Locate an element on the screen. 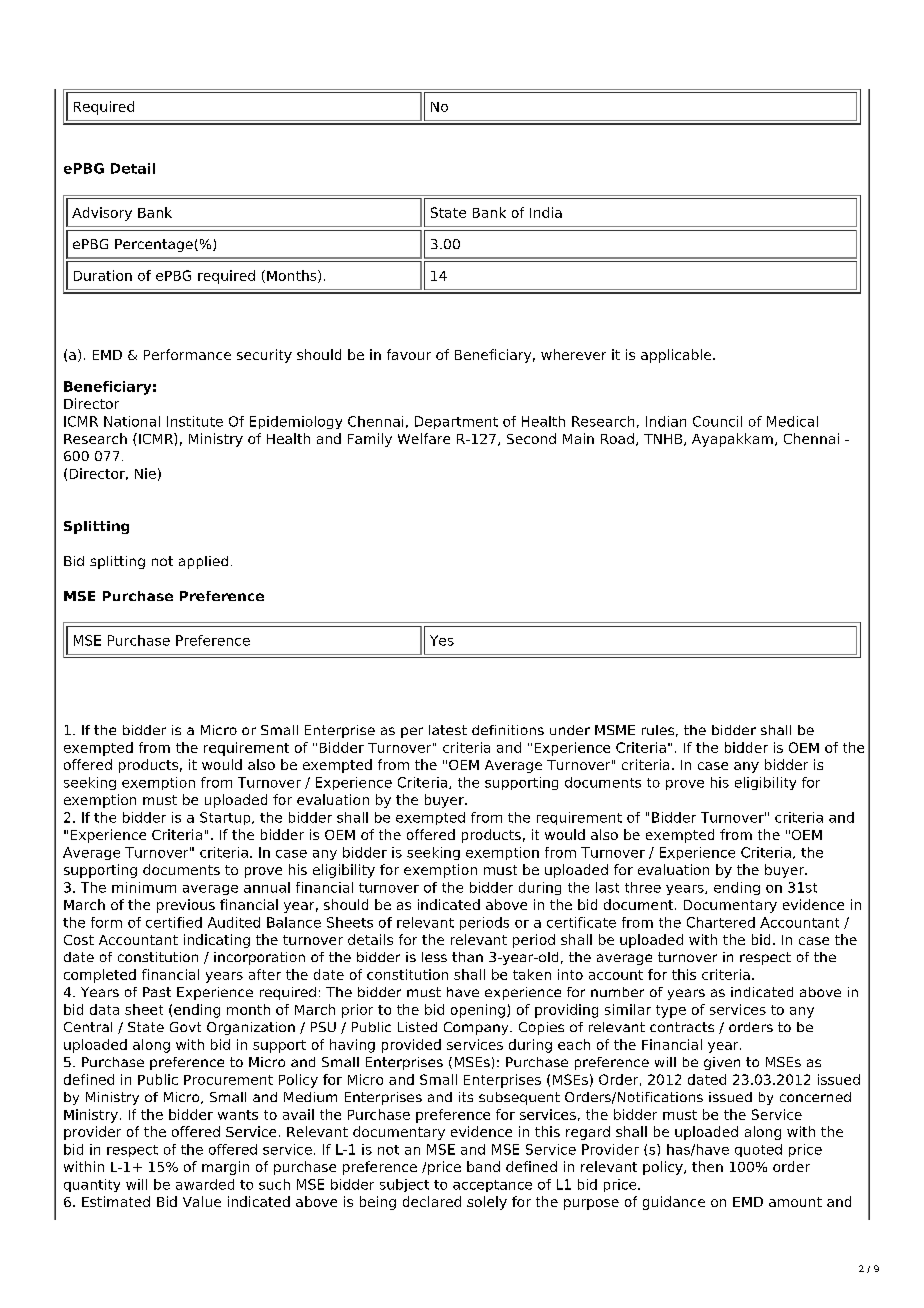  Percentage is located at coordinates (154, 245).
